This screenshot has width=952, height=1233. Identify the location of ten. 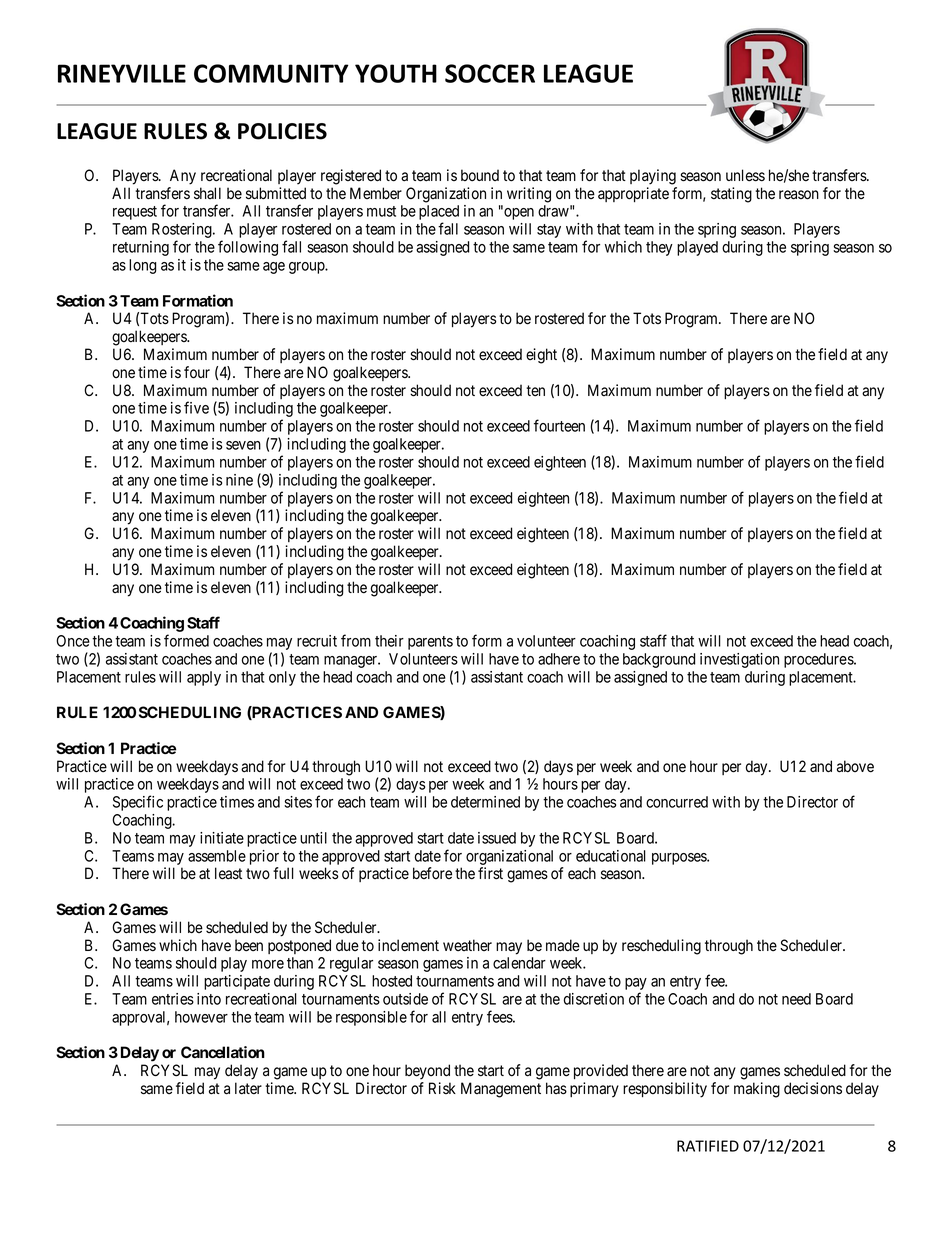
(535, 390).
